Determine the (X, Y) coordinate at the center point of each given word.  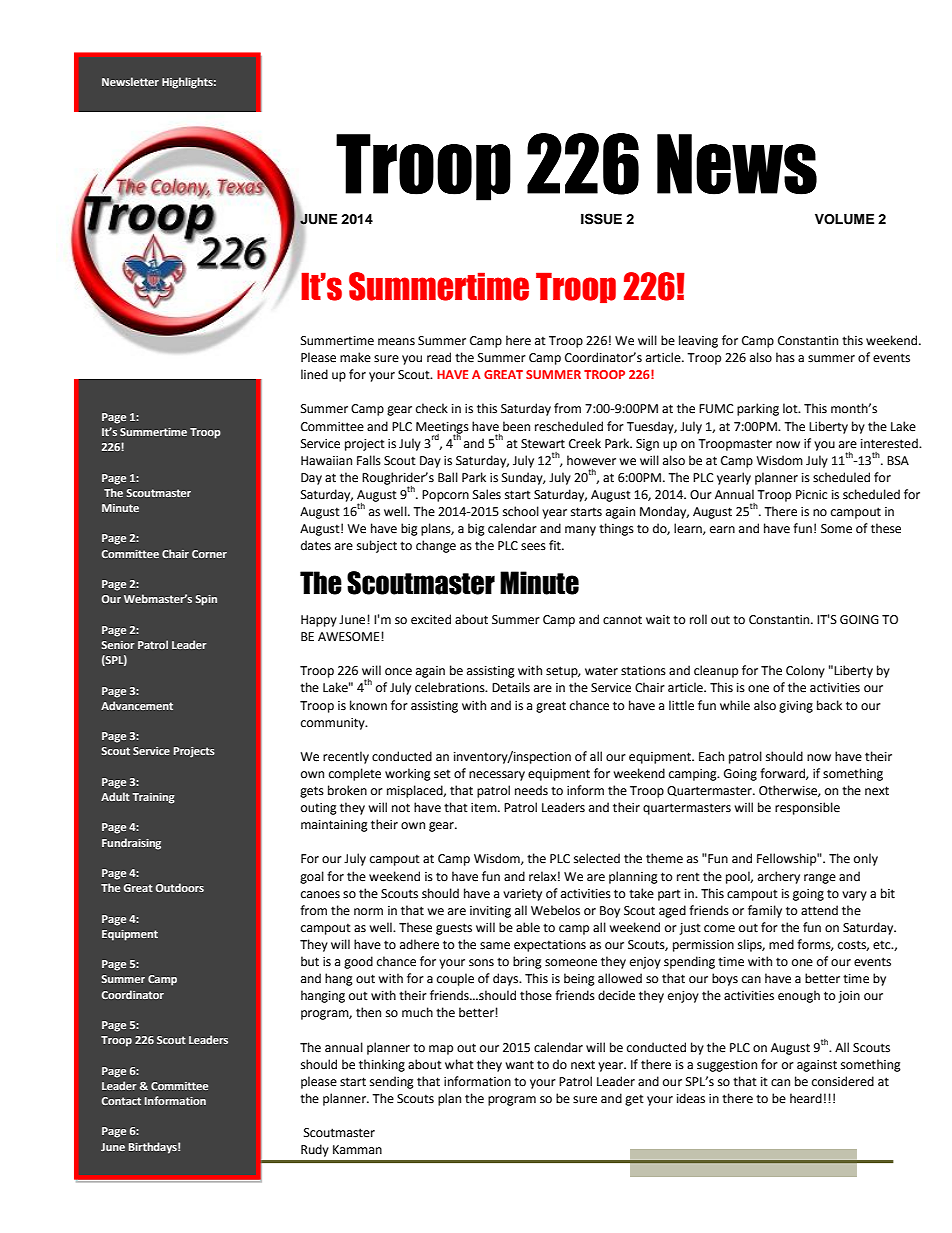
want (519, 1065)
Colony (805, 671)
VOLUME (844, 219)
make (355, 357)
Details (511, 687)
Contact (121, 1101)
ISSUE (601, 219)
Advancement (137, 705)
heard (806, 1098)
